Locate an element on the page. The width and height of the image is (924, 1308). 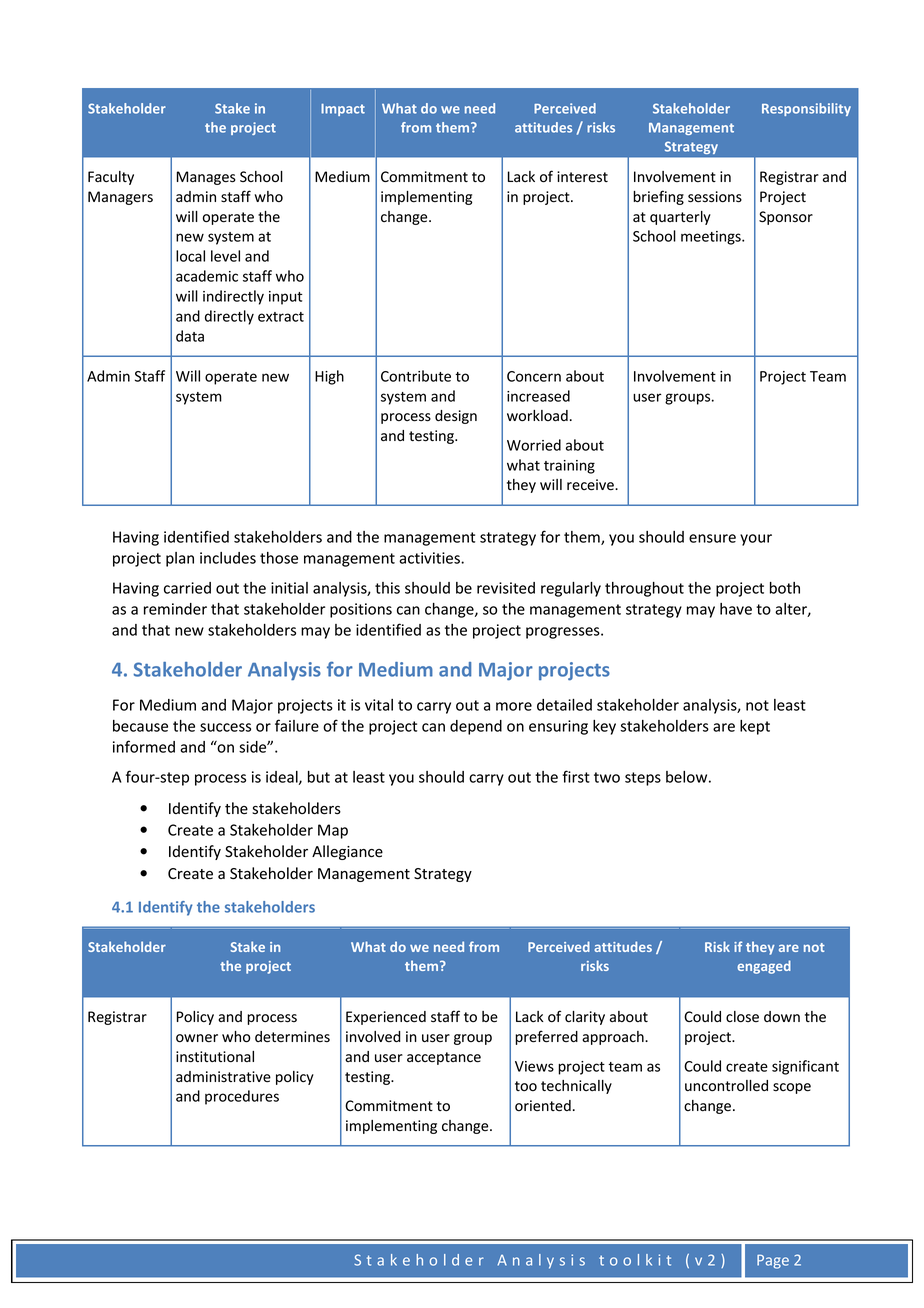
informed is located at coordinates (144, 746).
